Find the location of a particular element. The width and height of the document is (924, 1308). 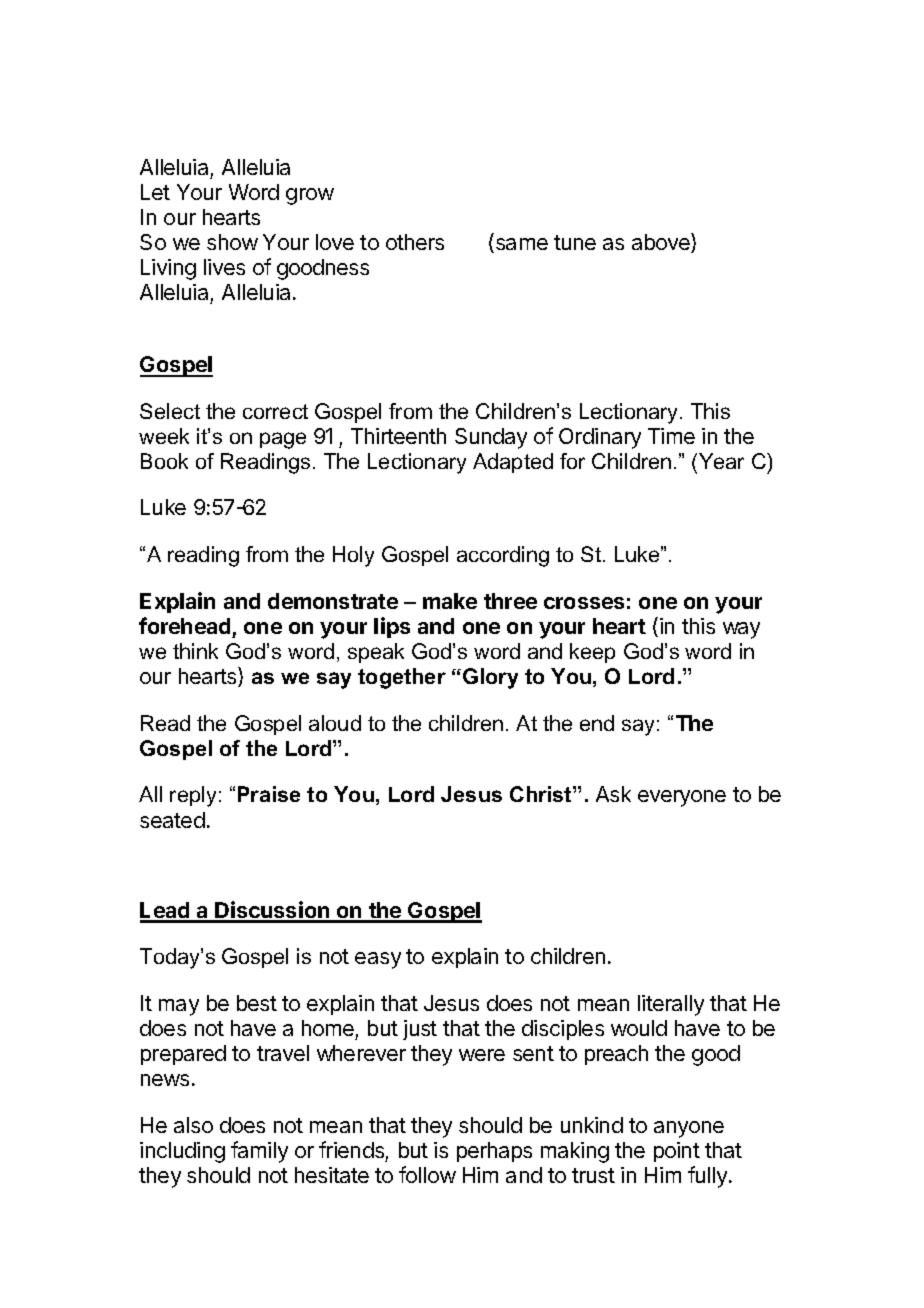

correct is located at coordinates (275, 411).
